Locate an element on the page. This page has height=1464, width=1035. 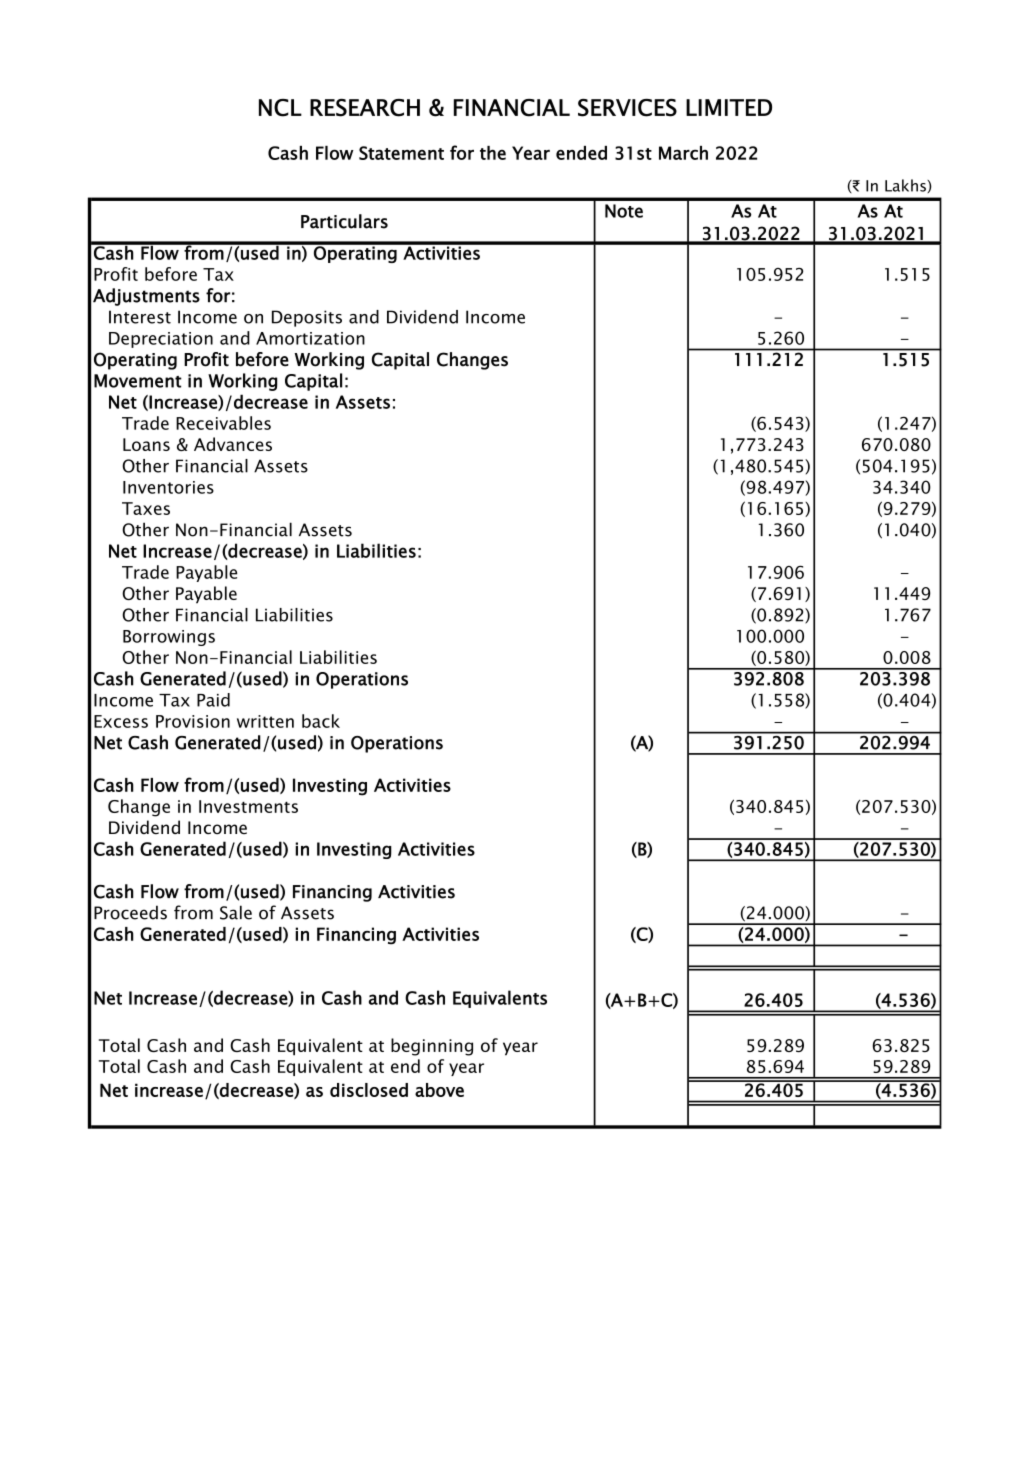
LIMITED is located at coordinates (729, 107).
